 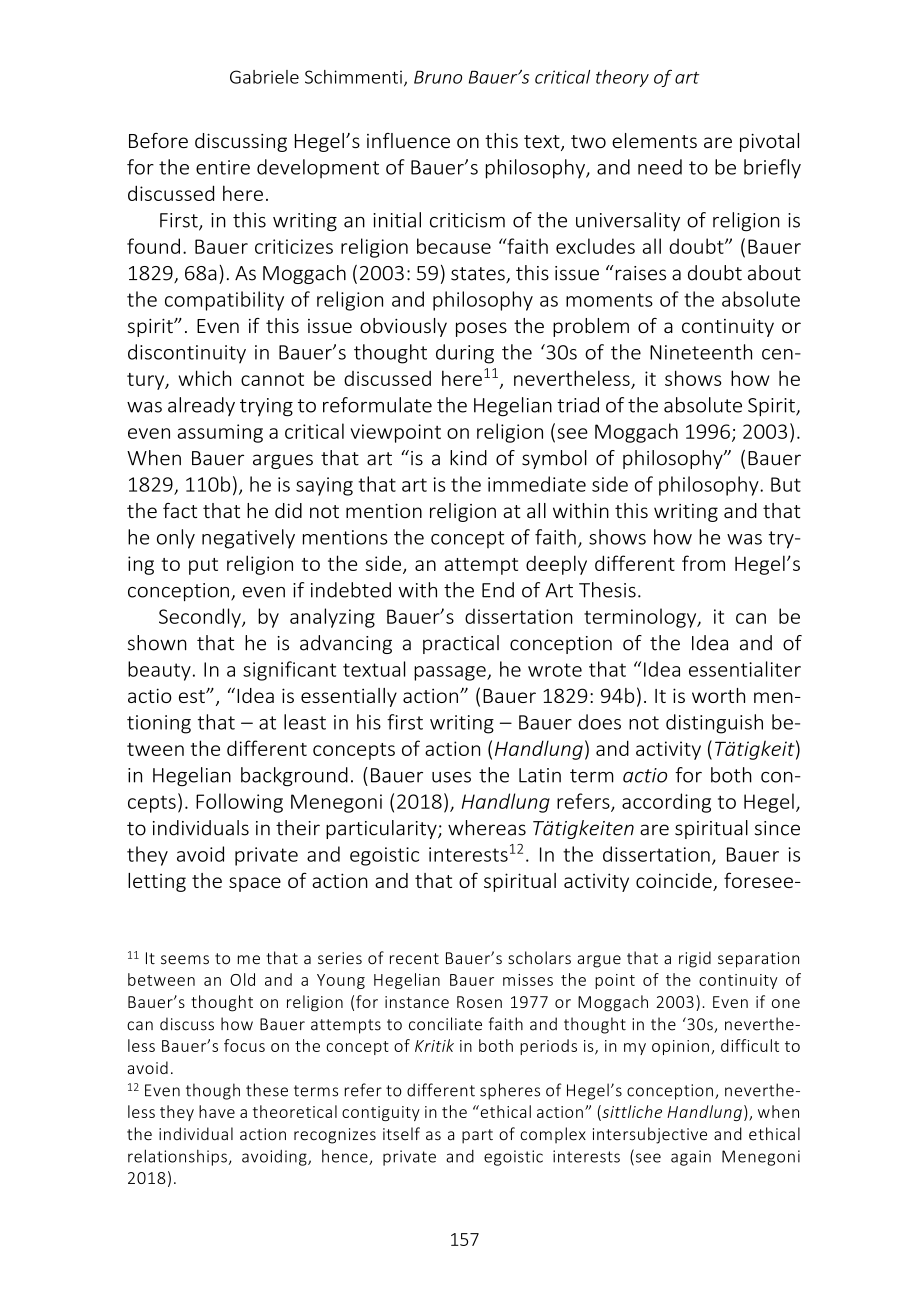 I want to click on have, so click(x=217, y=1111).
